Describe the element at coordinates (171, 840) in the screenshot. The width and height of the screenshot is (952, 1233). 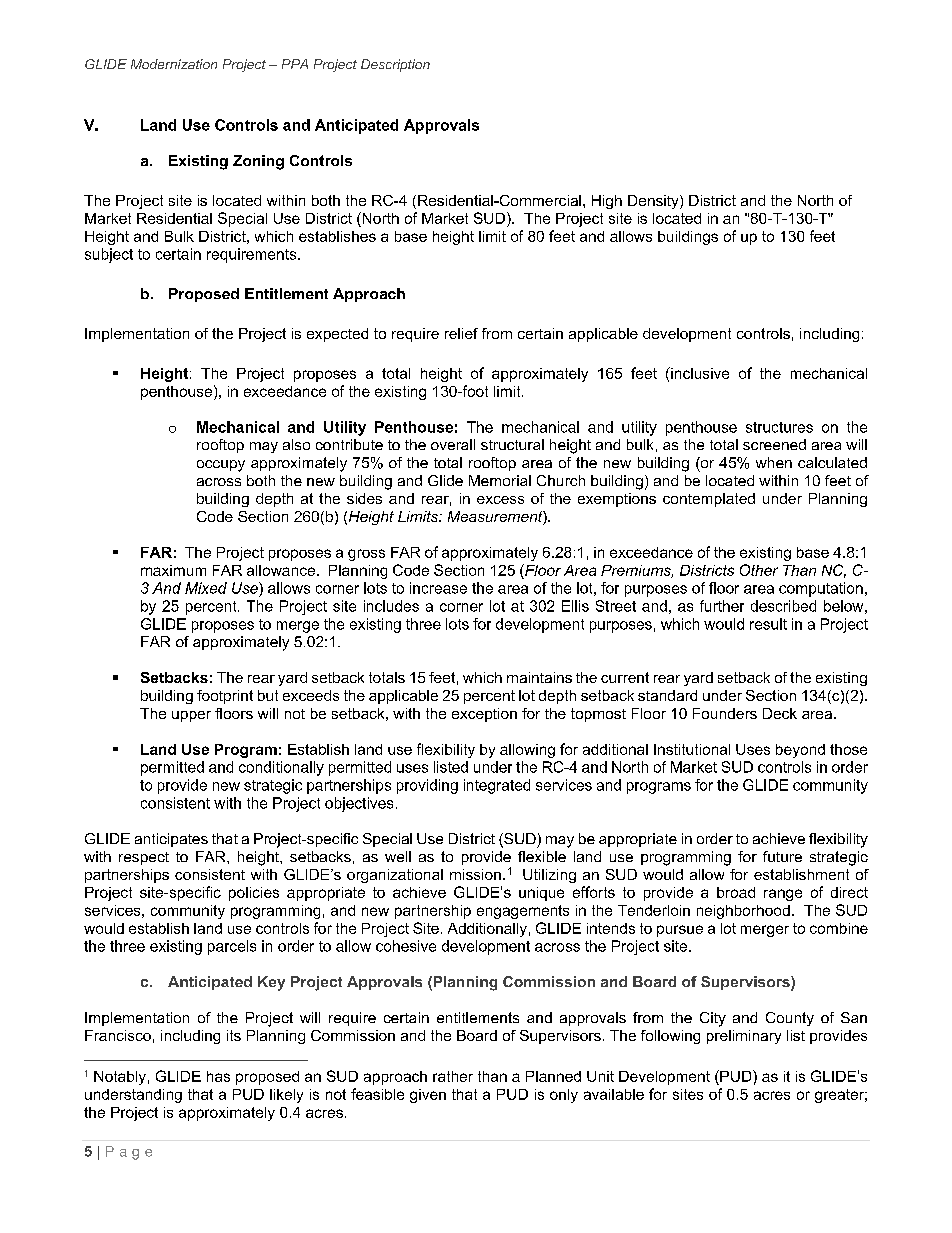
I see `anticipates` at that location.
